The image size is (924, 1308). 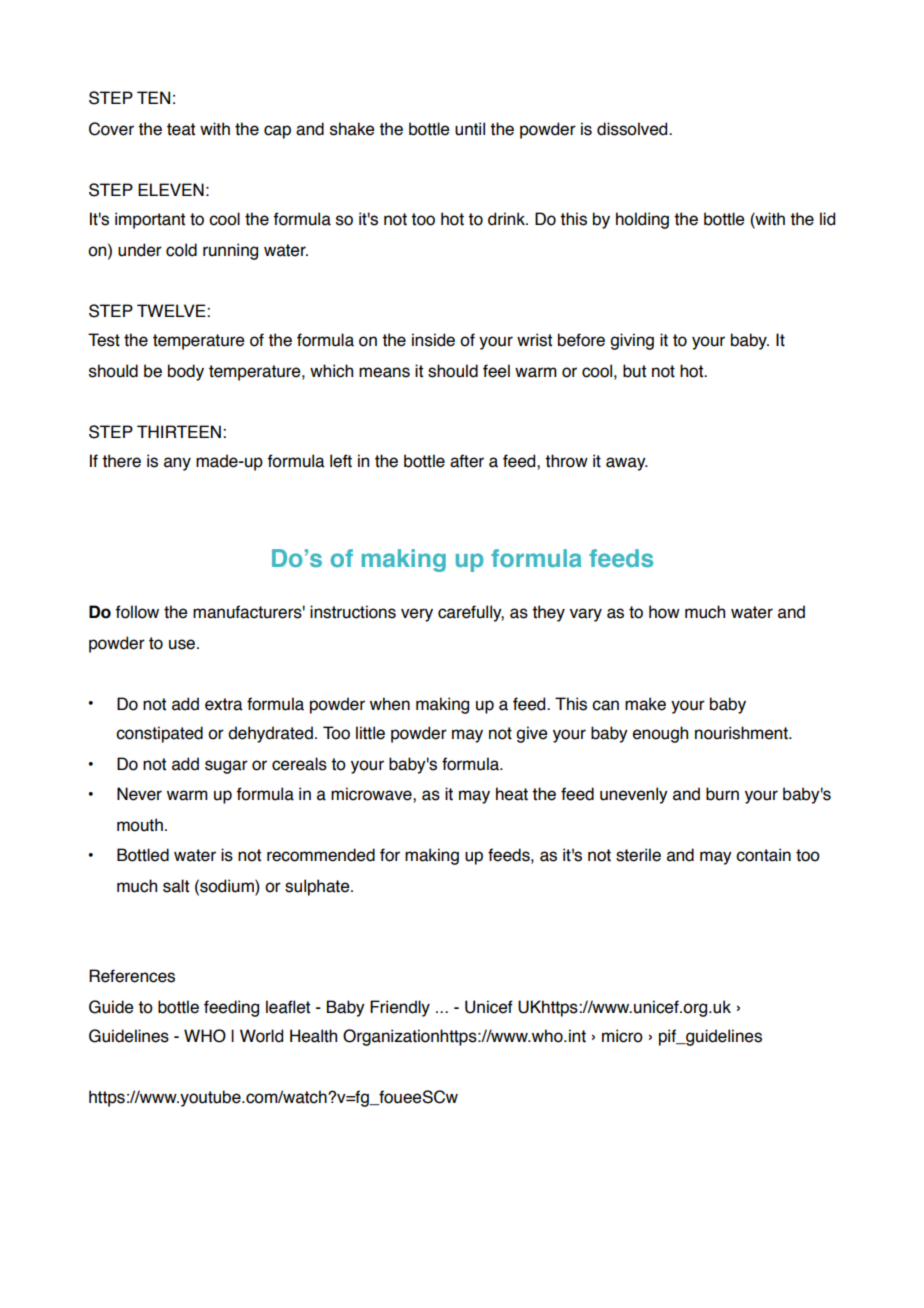 What do you see at coordinates (132, 976) in the image?
I see `References` at bounding box center [132, 976].
